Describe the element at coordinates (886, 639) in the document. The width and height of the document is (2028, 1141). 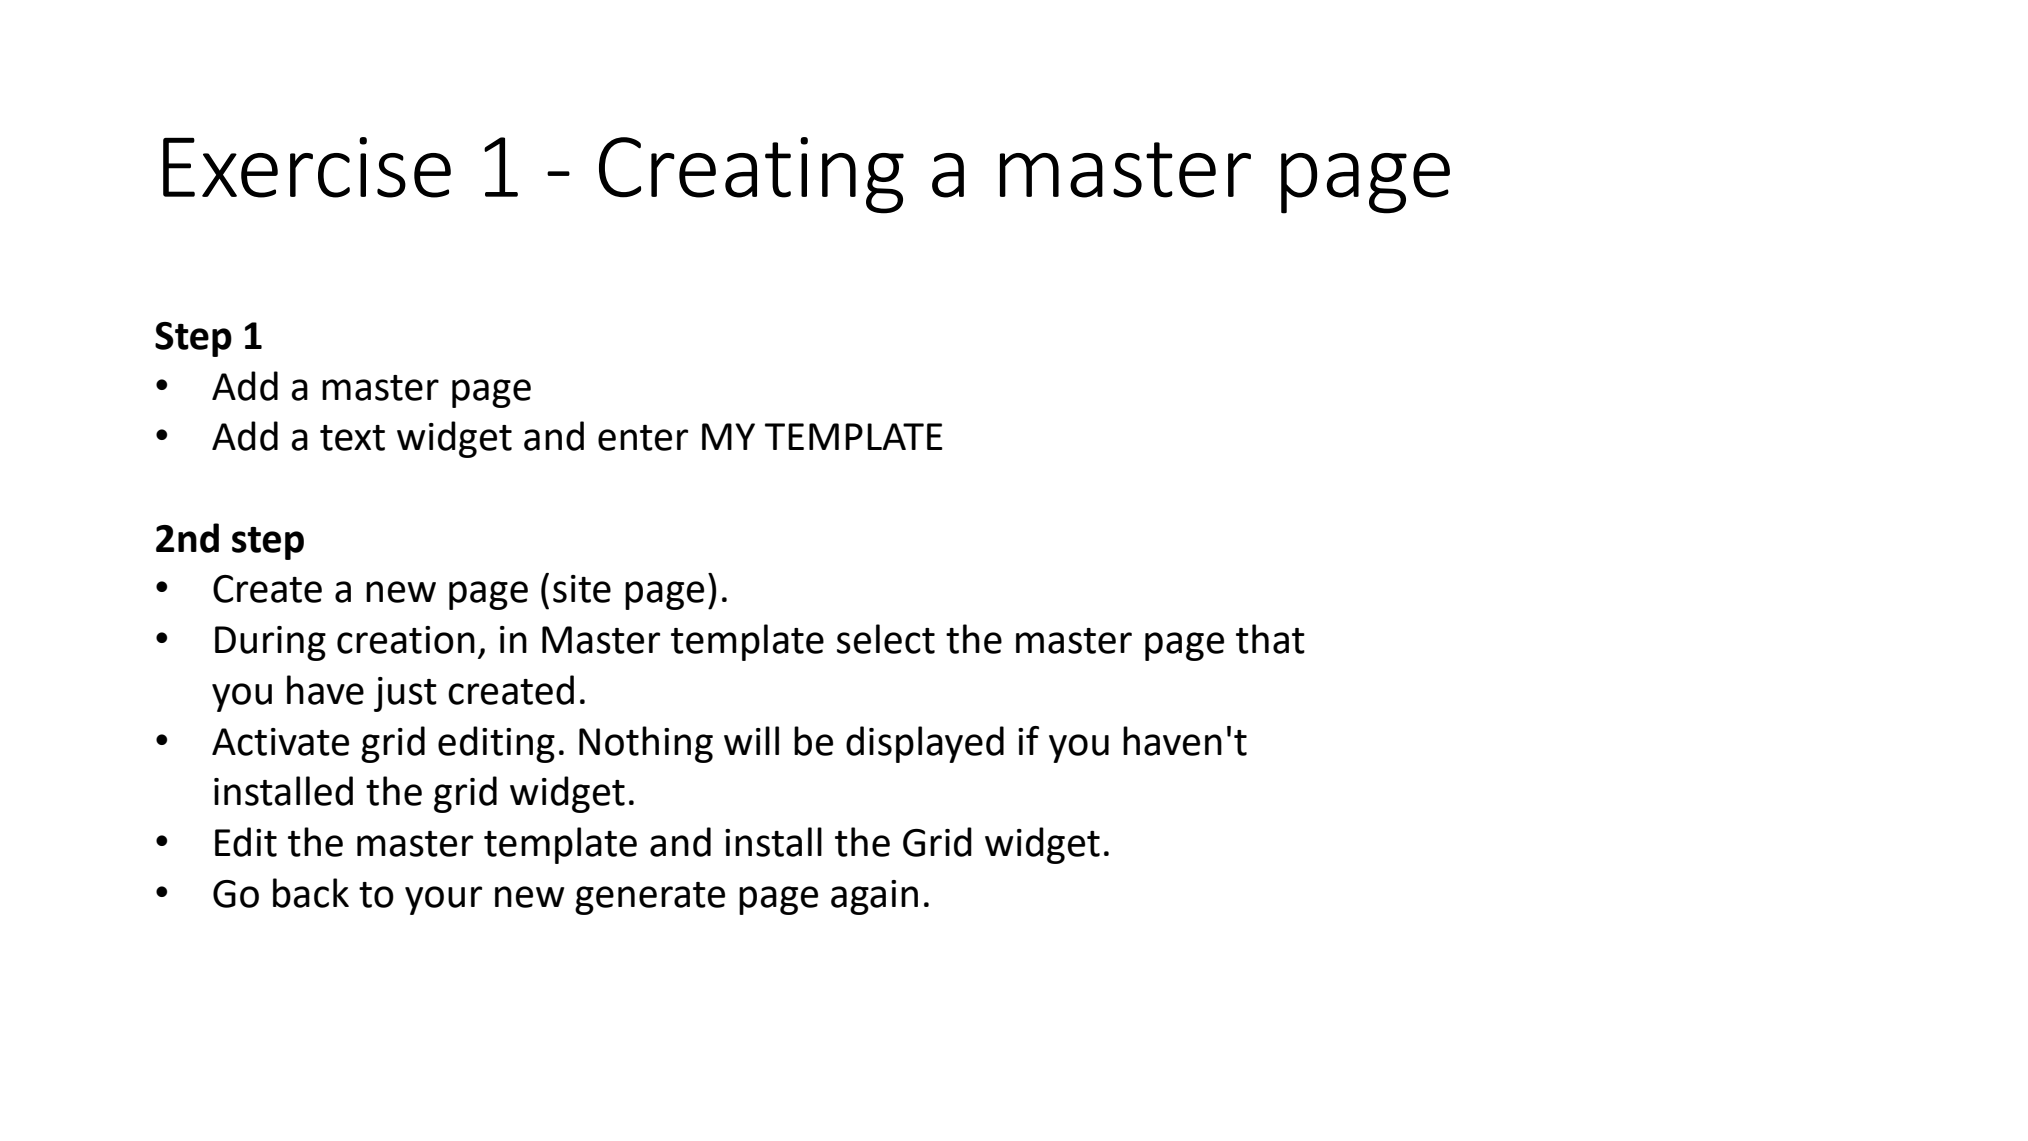
I see `select` at that location.
